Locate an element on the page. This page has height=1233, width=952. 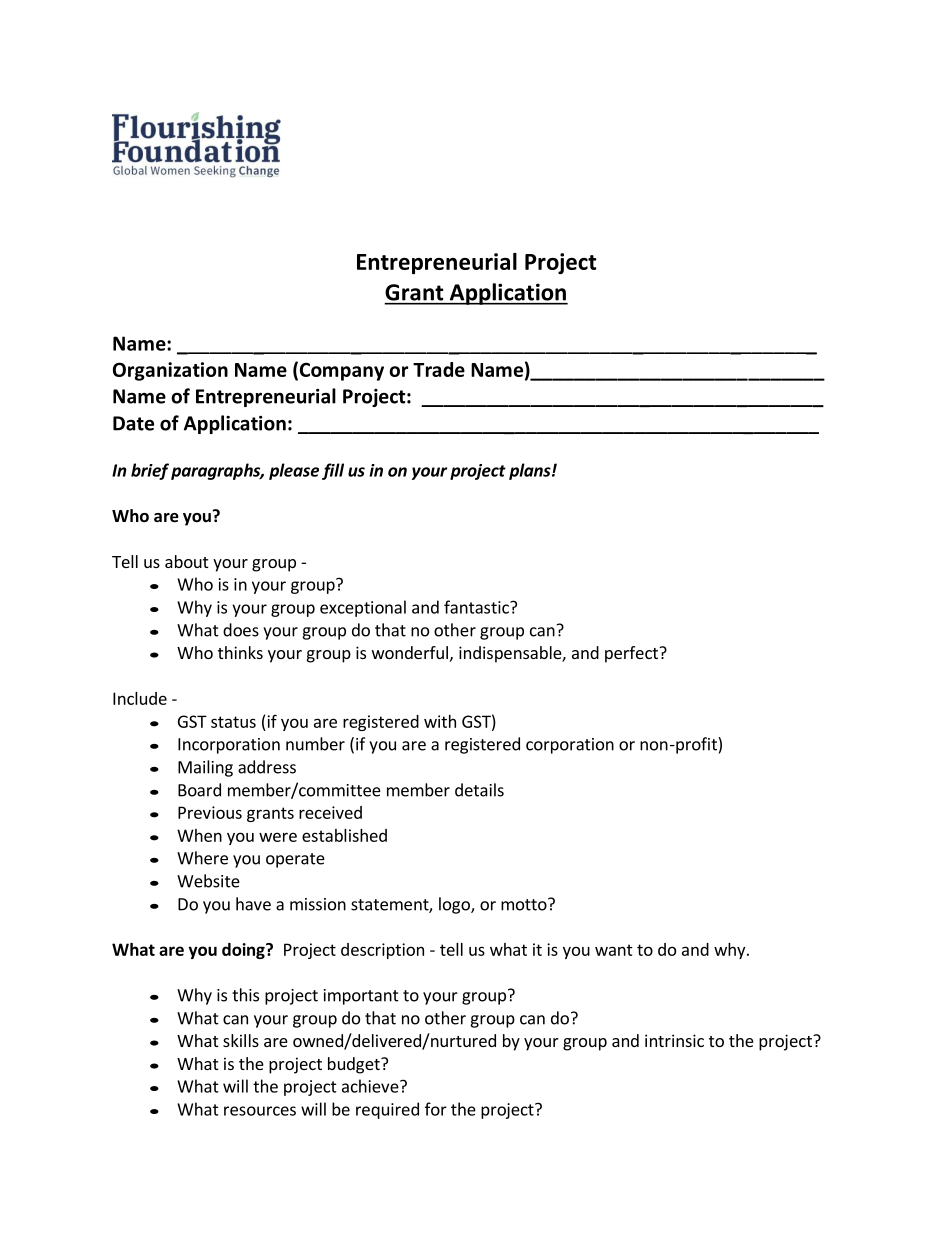
resources is located at coordinates (260, 1111).
